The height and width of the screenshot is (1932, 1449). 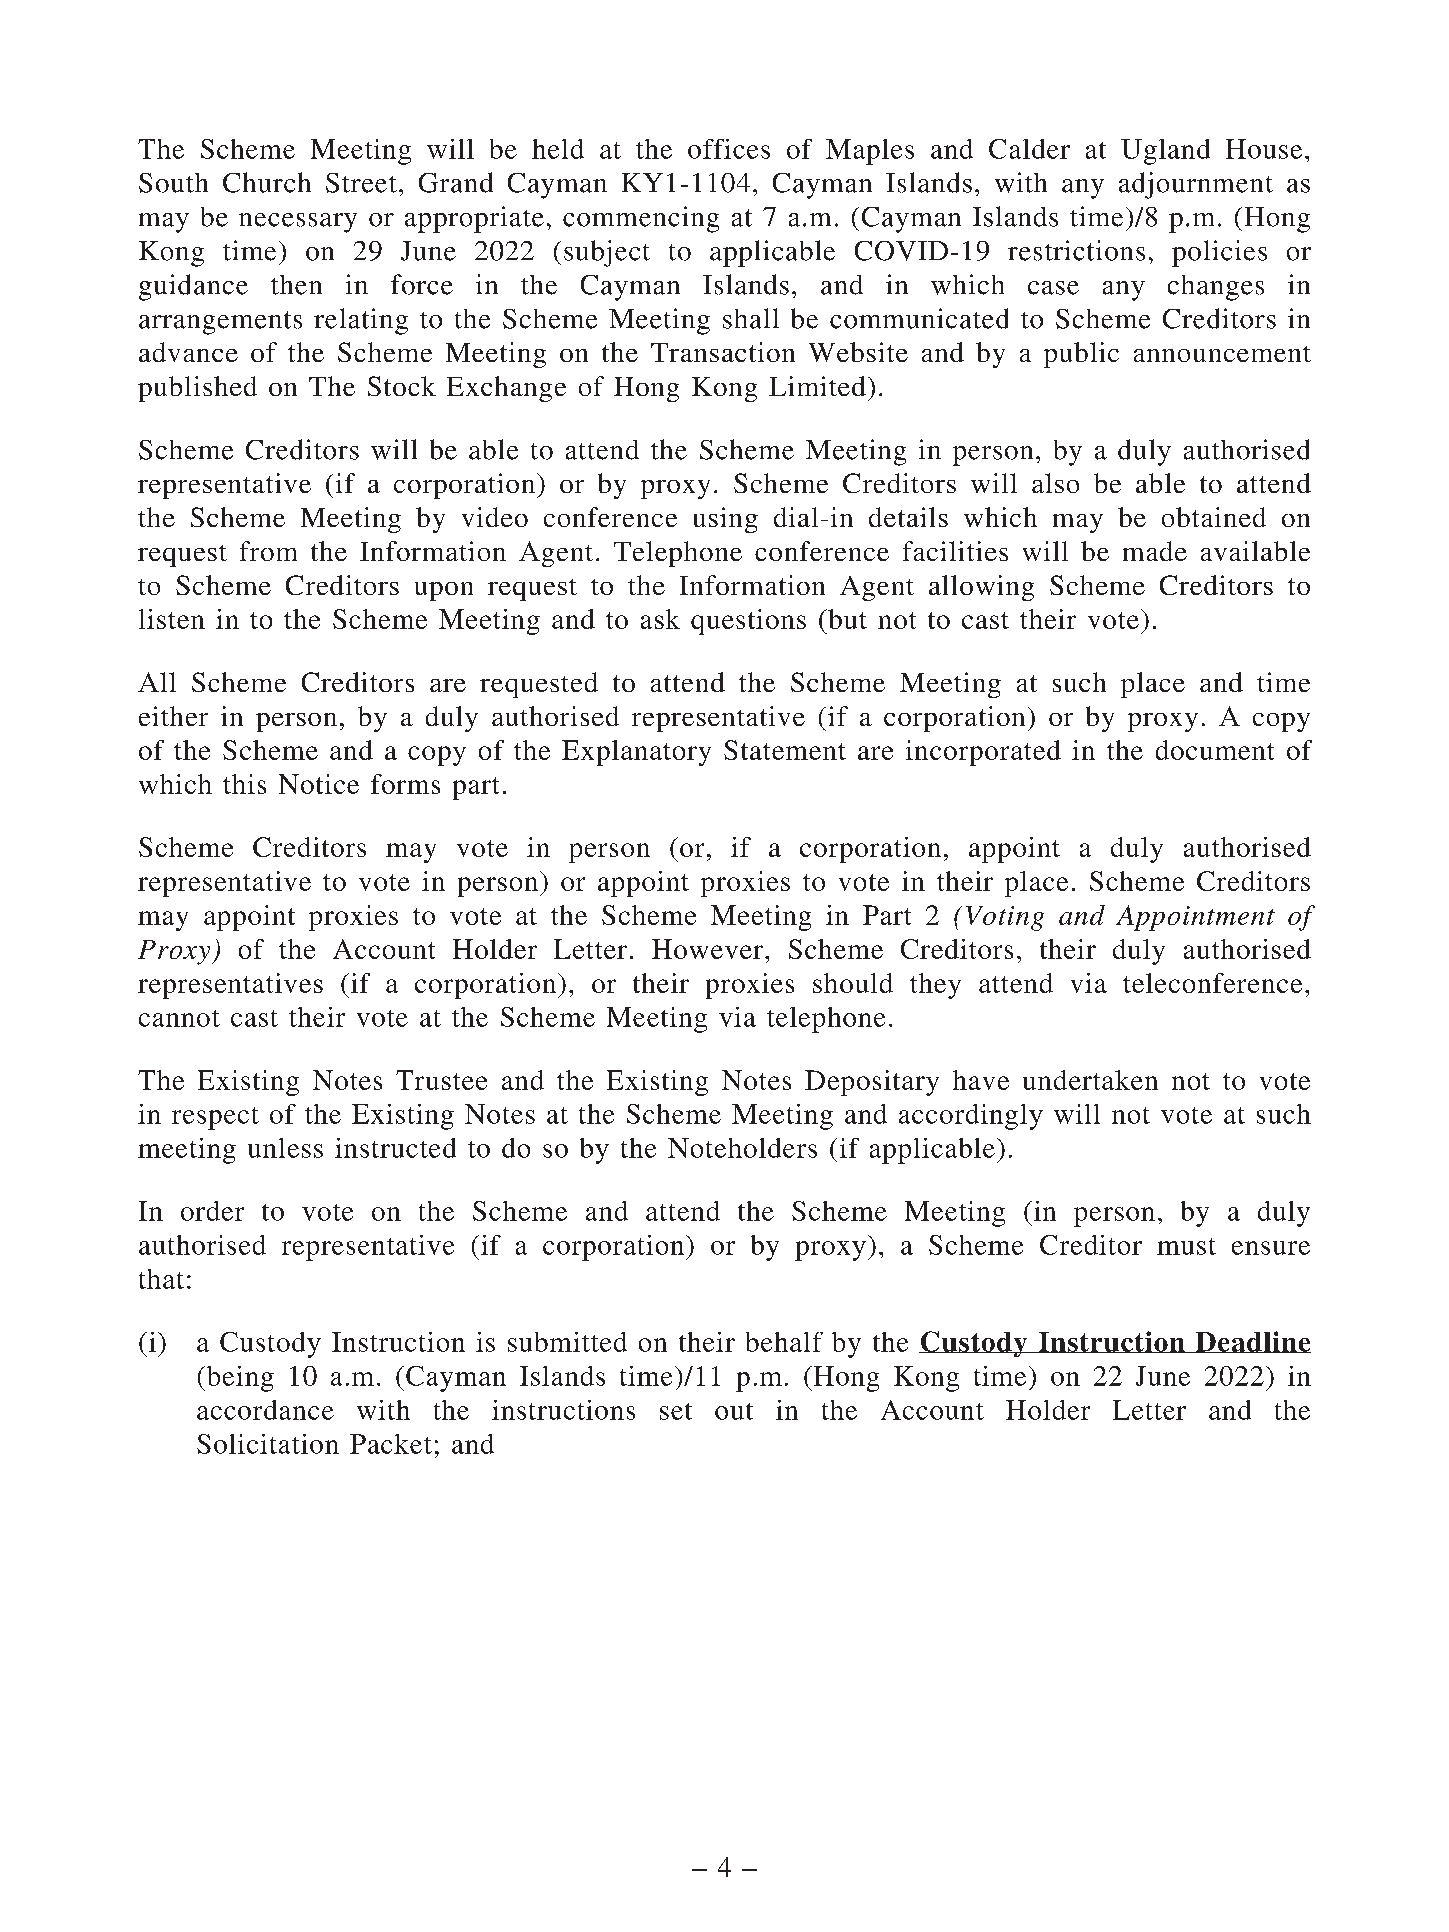 I want to click on offices, so click(x=729, y=149).
